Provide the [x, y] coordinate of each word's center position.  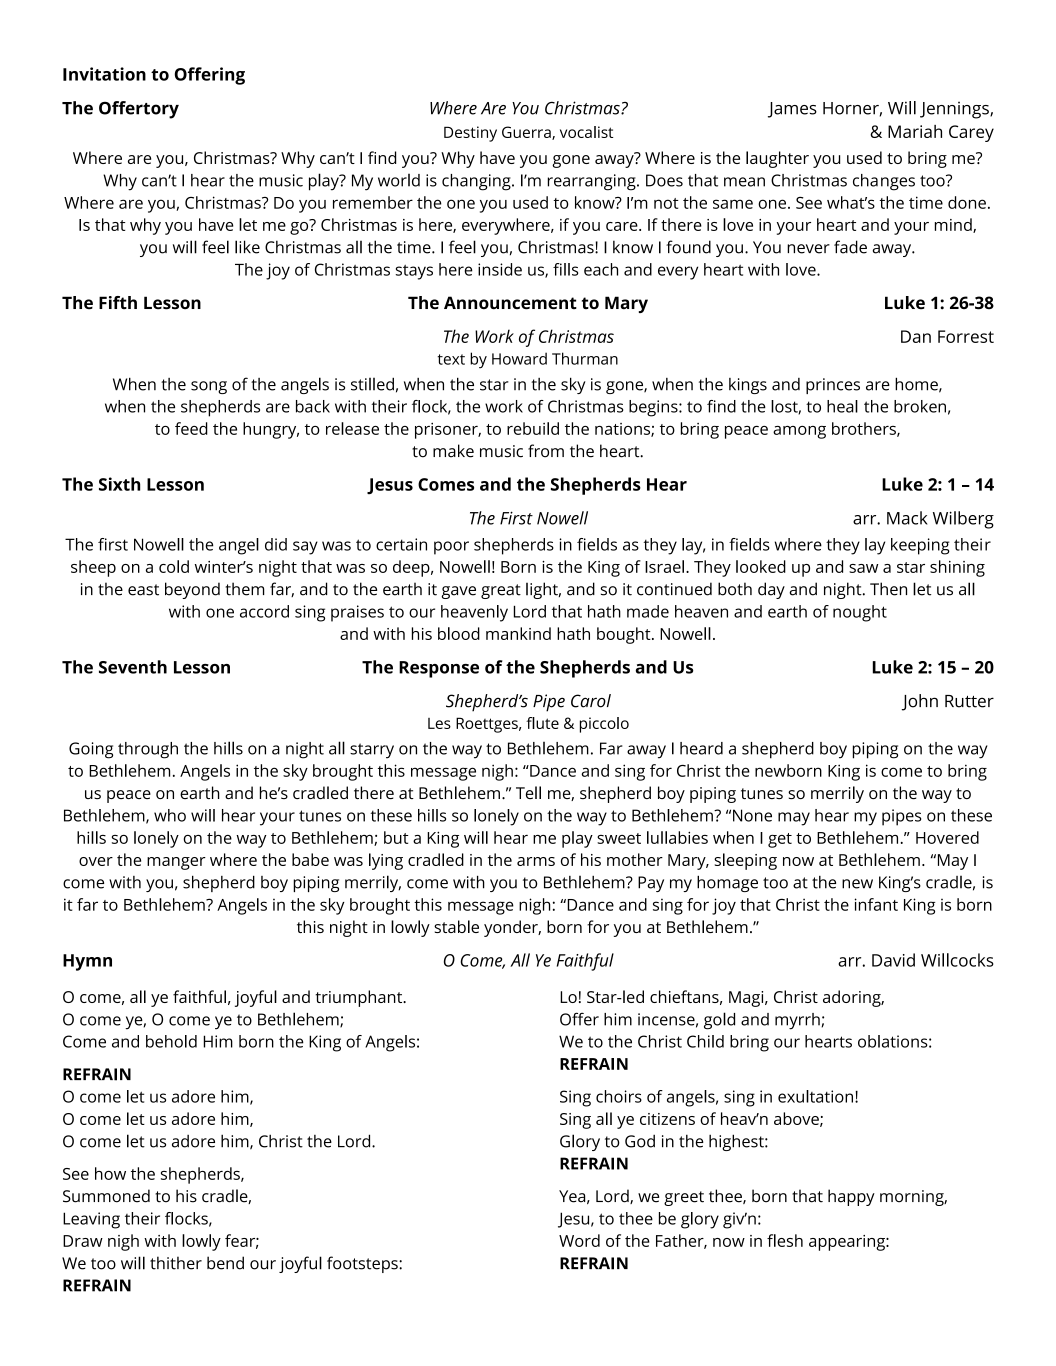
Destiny [470, 134]
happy [851, 1197]
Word [579, 1240]
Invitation [104, 74]
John [920, 702]
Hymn [87, 962]
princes [833, 386]
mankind [518, 633]
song [209, 387]
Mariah [915, 131]
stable [456, 926]
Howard [519, 358]
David [893, 960]
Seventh [133, 667]
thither [176, 1263]
